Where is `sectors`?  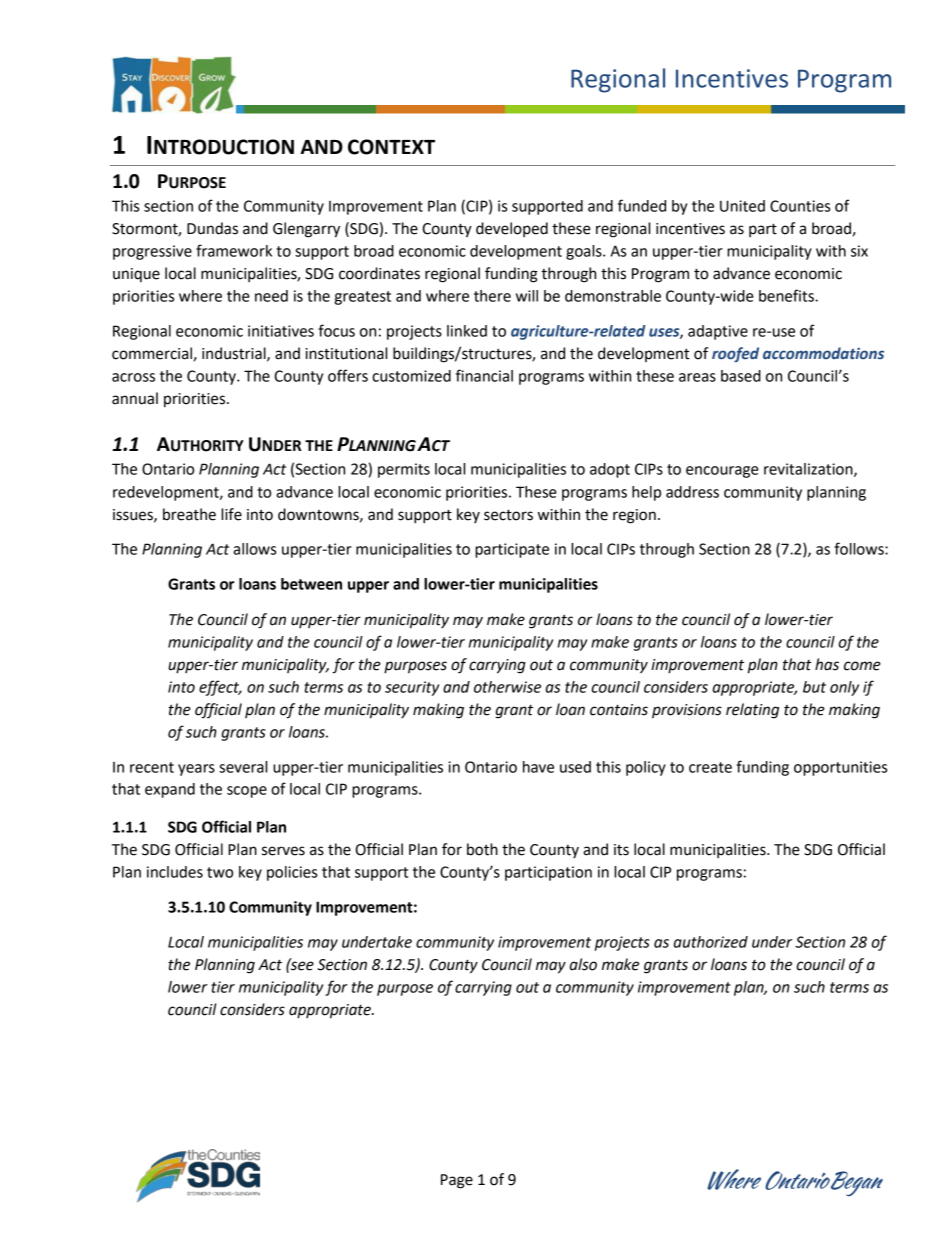
sectors is located at coordinates (508, 515).
